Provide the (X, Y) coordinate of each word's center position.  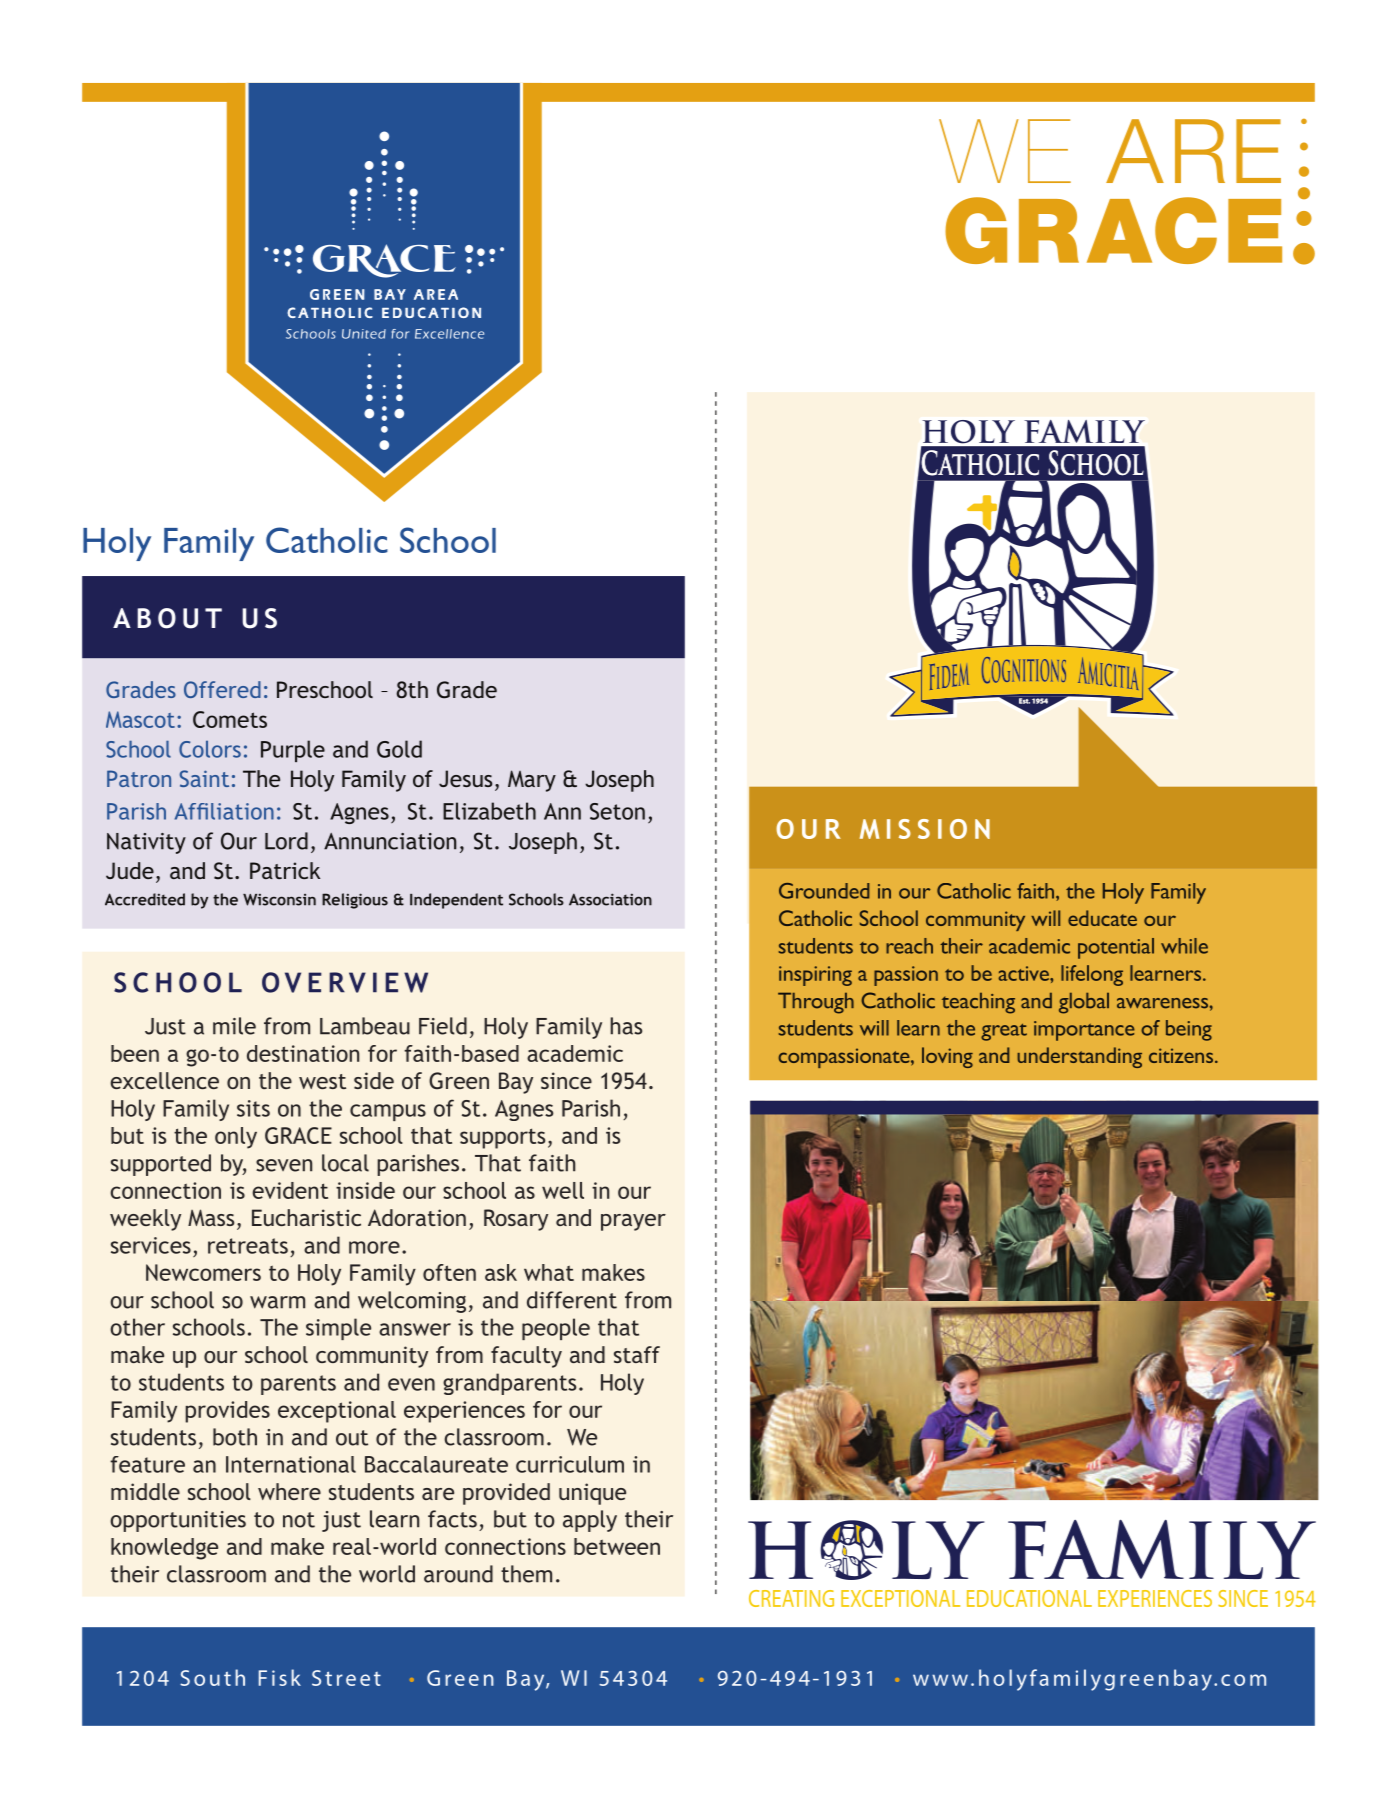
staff (637, 1354)
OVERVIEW (345, 982)
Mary (532, 781)
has (626, 1026)
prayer (633, 1222)
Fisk (280, 1677)
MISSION (925, 829)
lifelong (1092, 975)
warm (277, 1302)
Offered (222, 689)
